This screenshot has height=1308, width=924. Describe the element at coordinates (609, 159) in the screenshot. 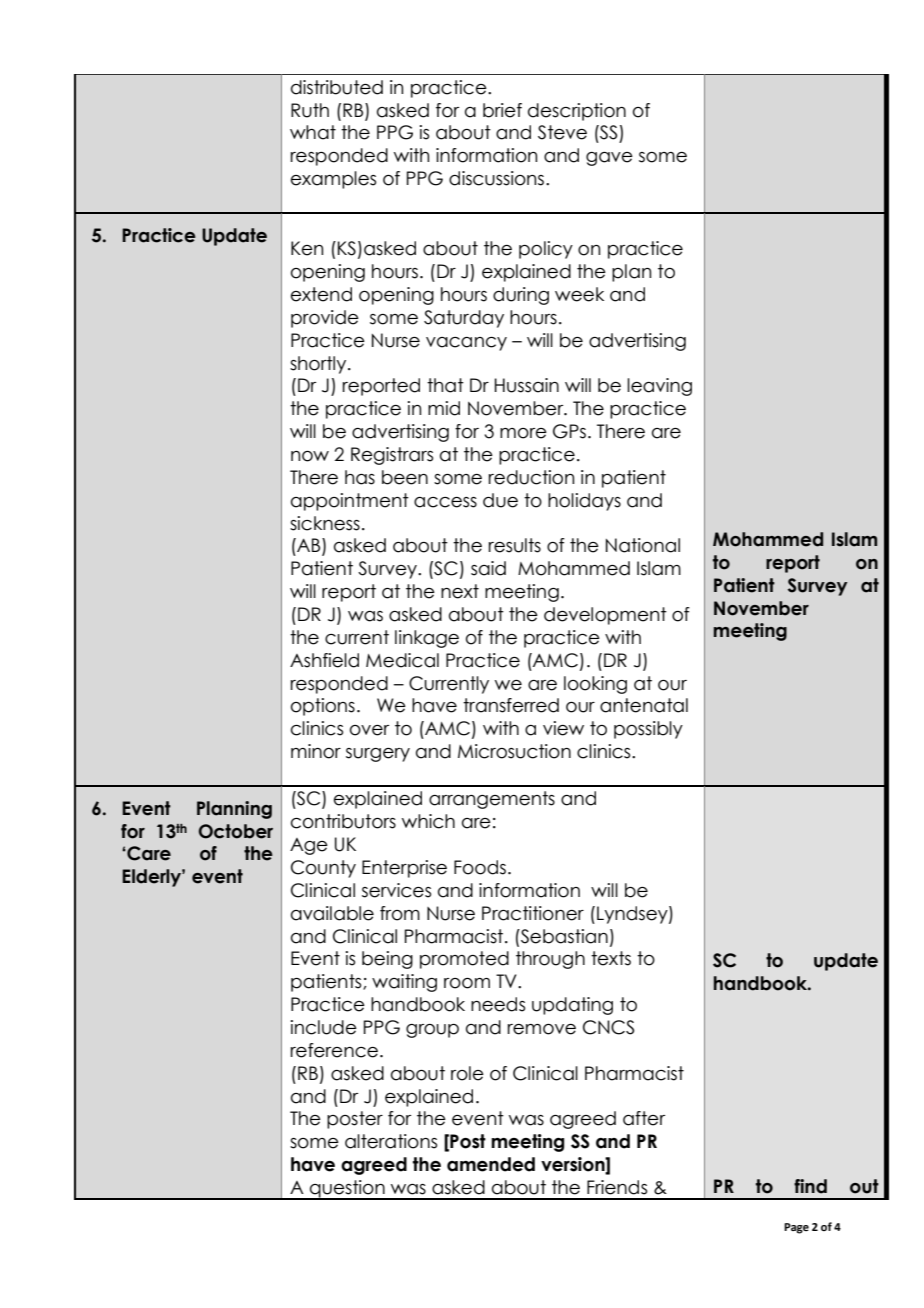

I see `gave` at that location.
